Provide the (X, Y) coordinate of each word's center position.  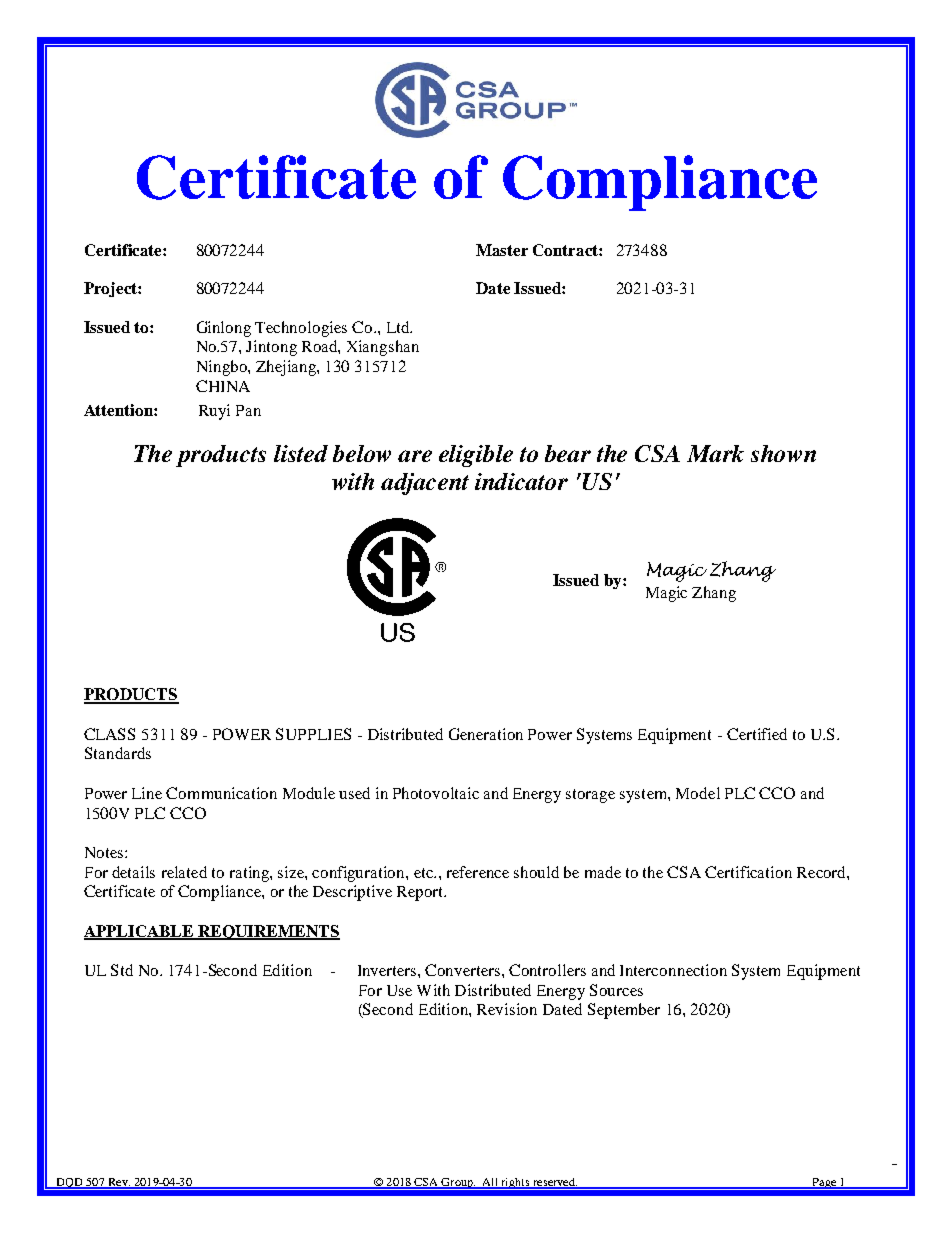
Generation (486, 734)
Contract (566, 250)
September (624, 1011)
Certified (757, 734)
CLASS (109, 734)
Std (122, 970)
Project (111, 289)
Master (502, 250)
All (490, 1183)
